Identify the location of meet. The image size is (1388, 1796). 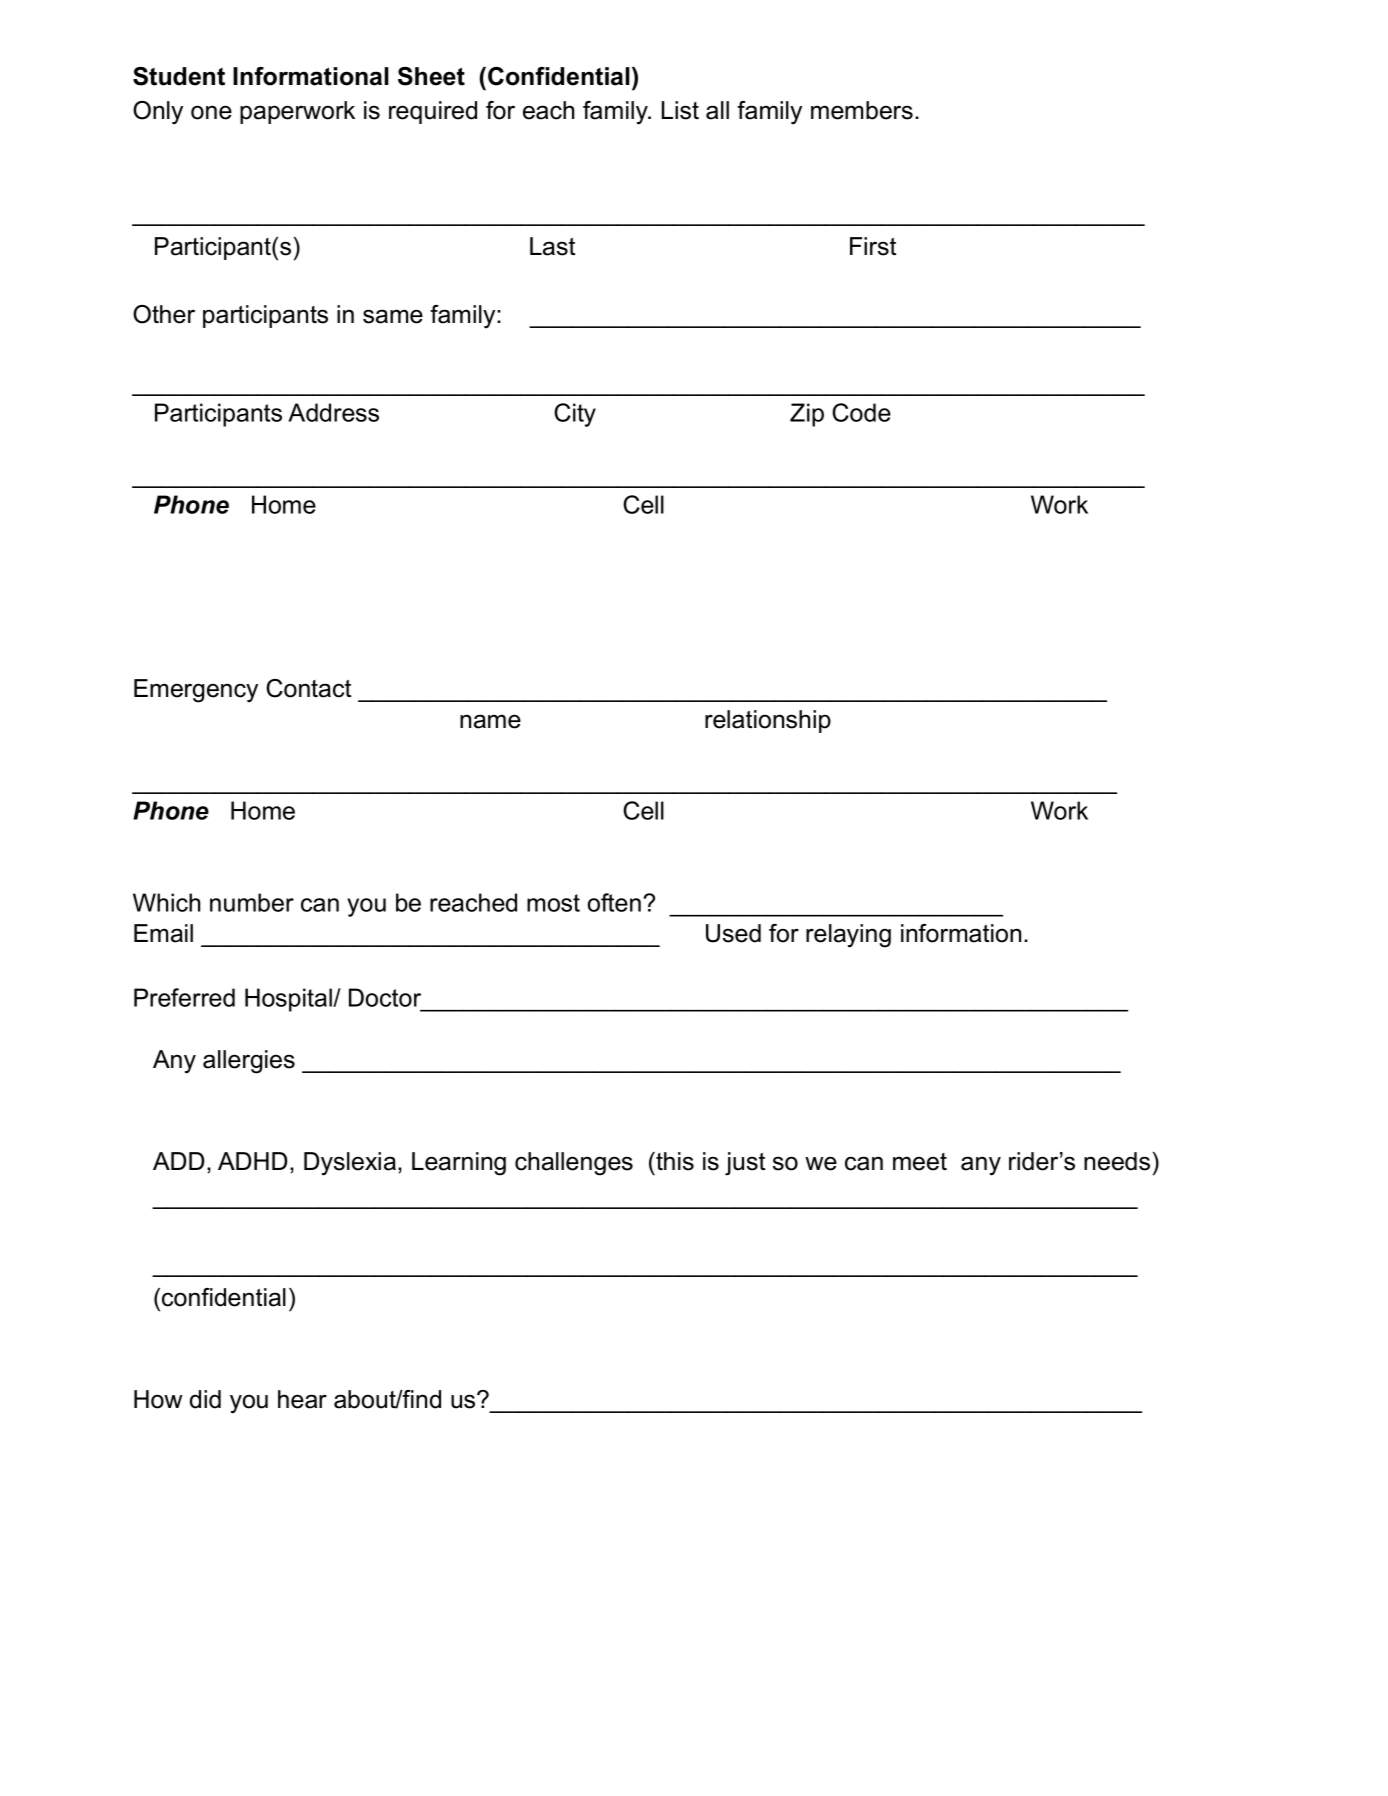
(920, 1162).
